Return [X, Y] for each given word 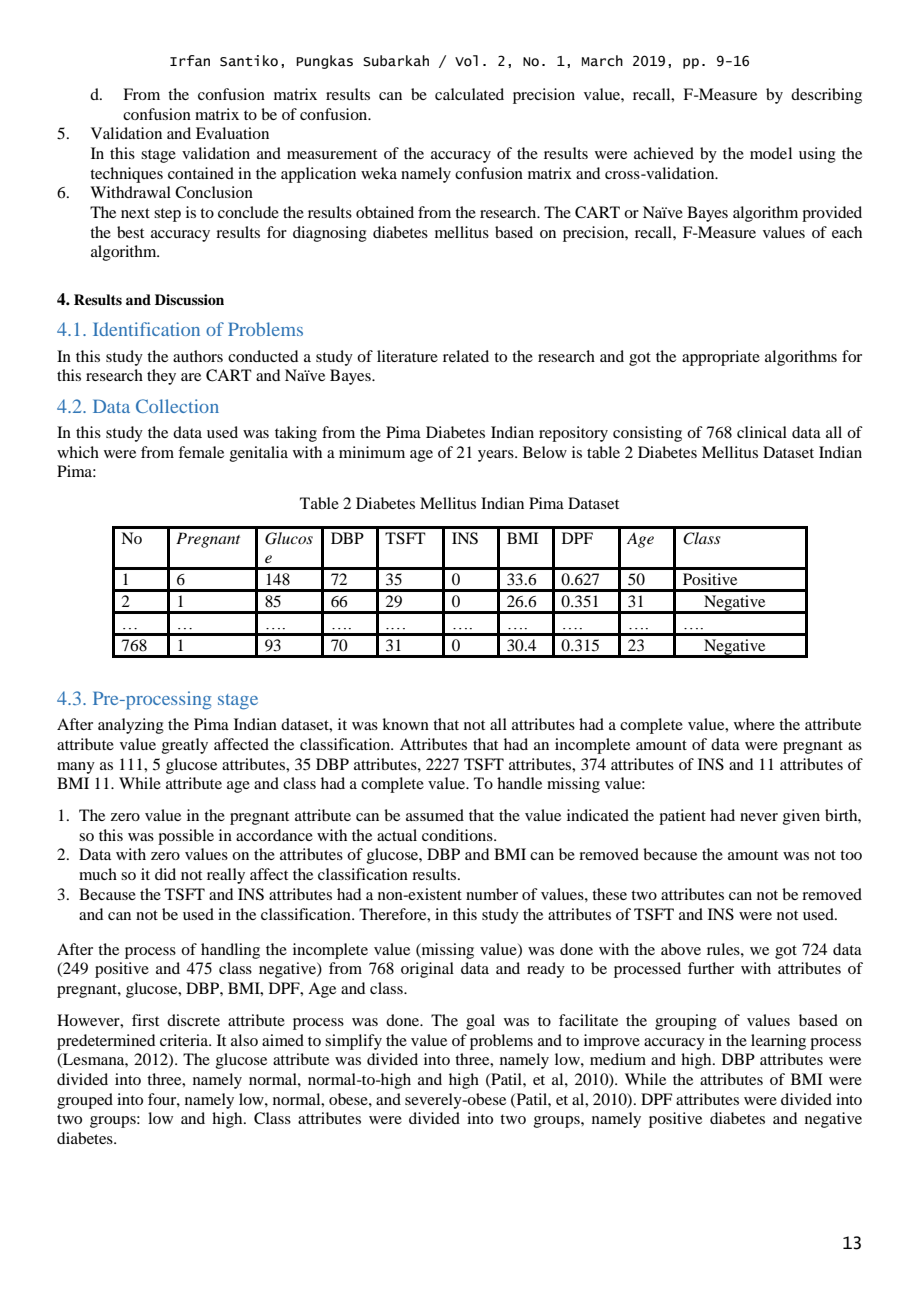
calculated [469, 94]
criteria [185, 1040]
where [754, 724]
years [497, 456]
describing [826, 96]
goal [480, 1022]
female [201, 452]
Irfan [190, 61]
